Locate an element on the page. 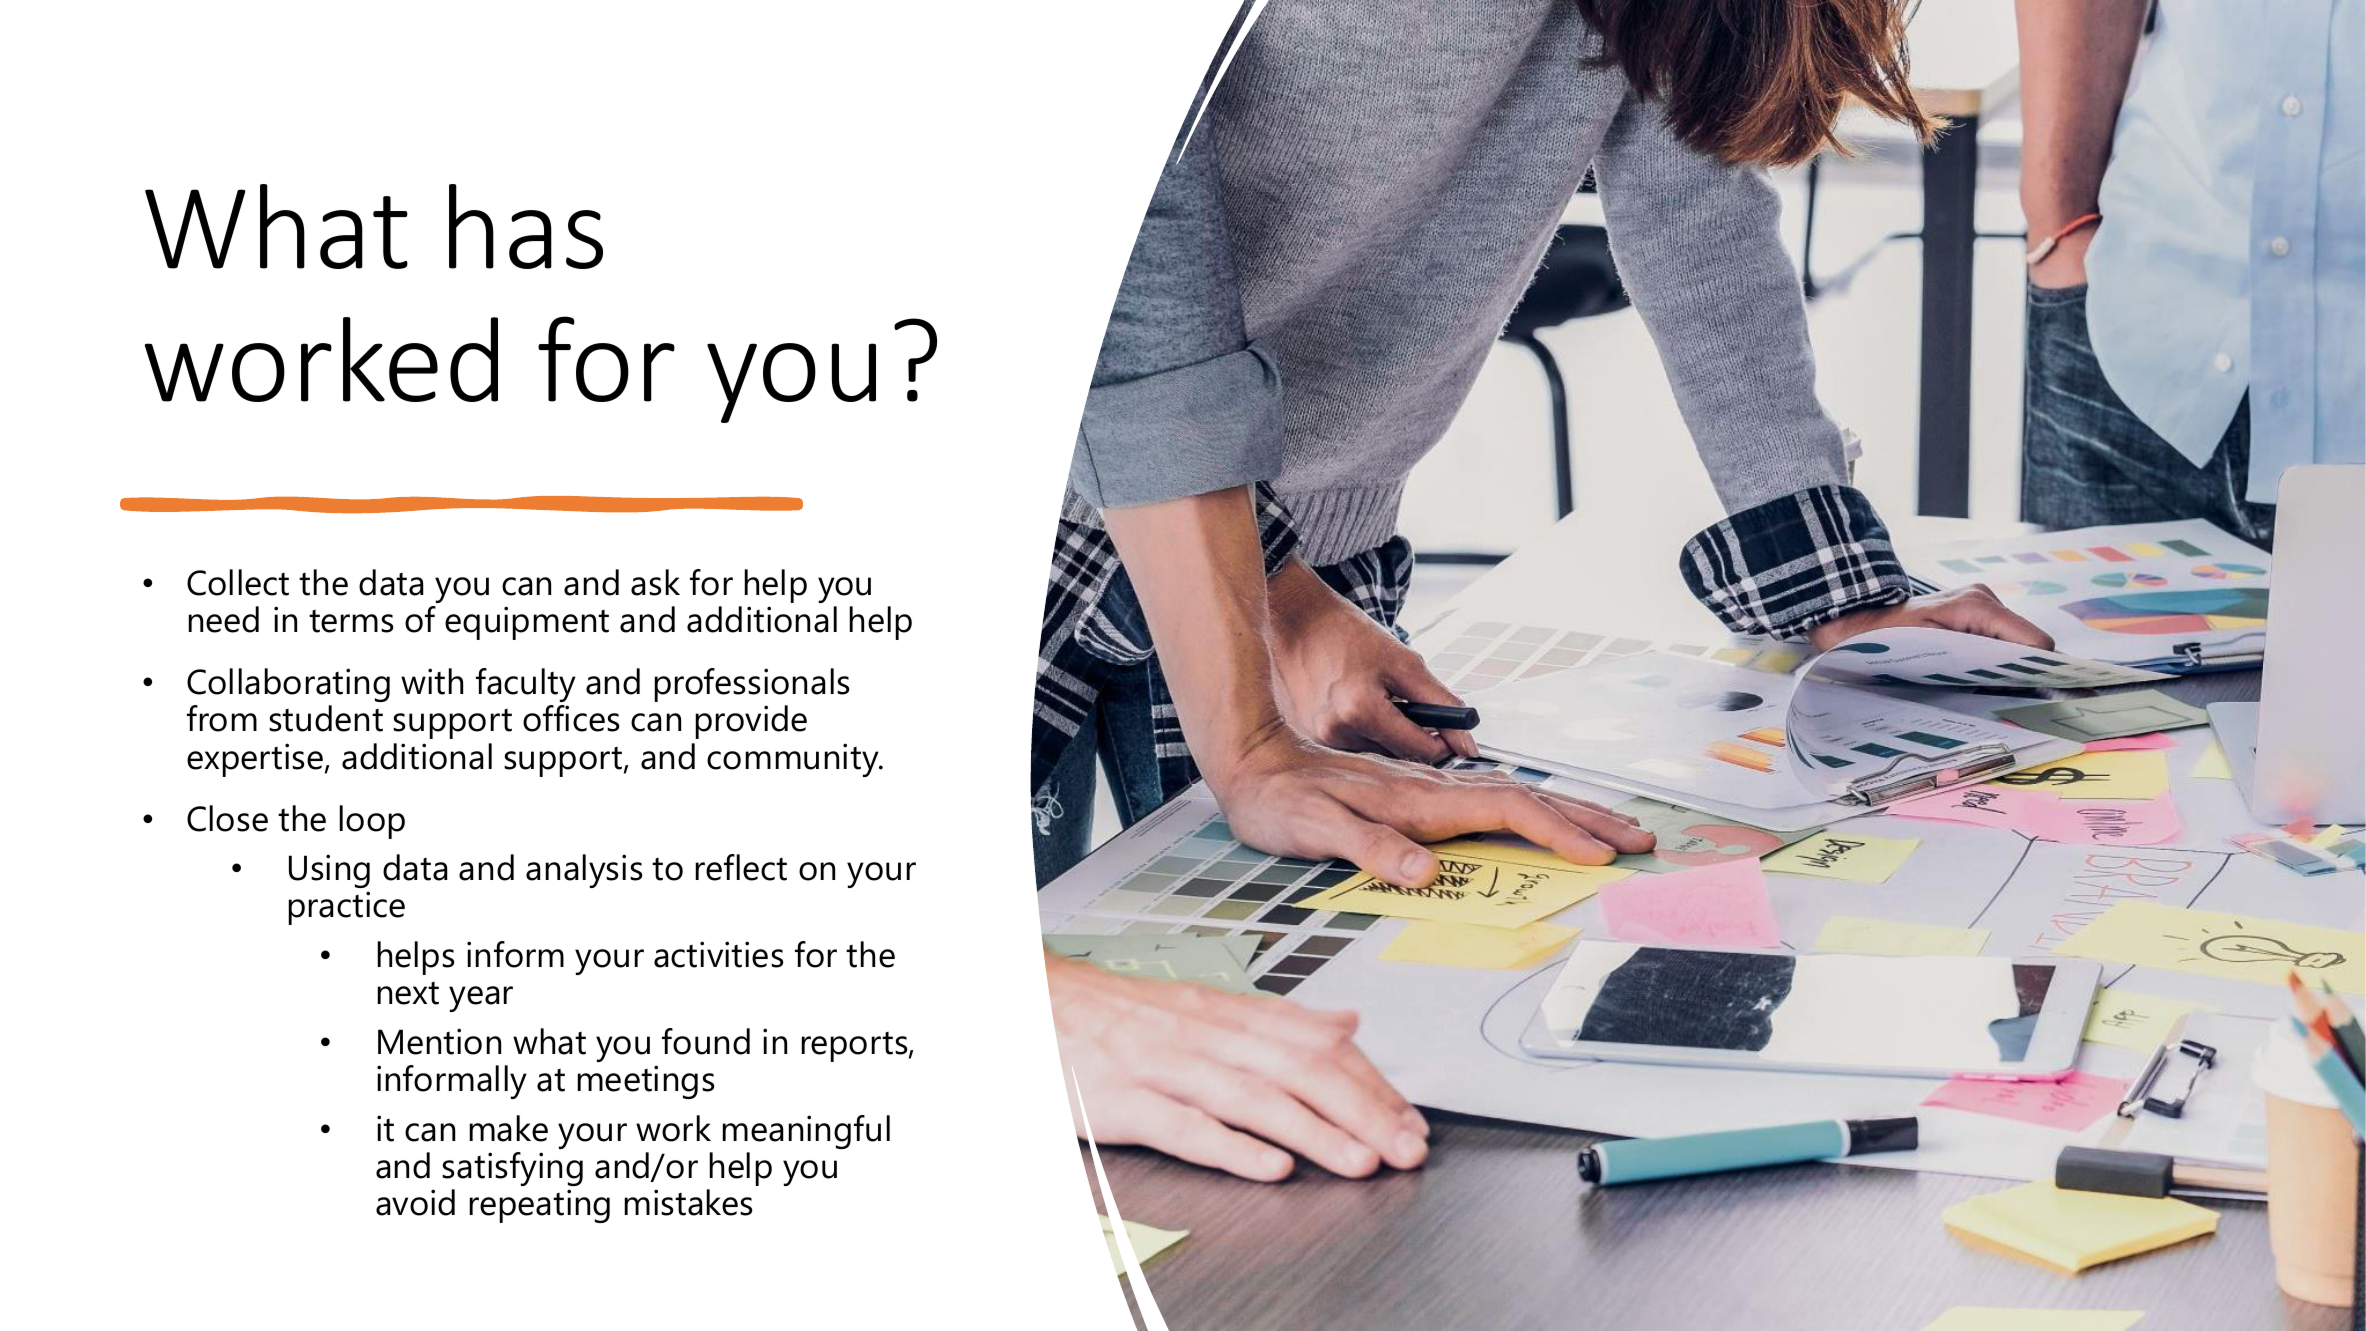 This document has width=2366, height=1331. has is located at coordinates (526, 226).
